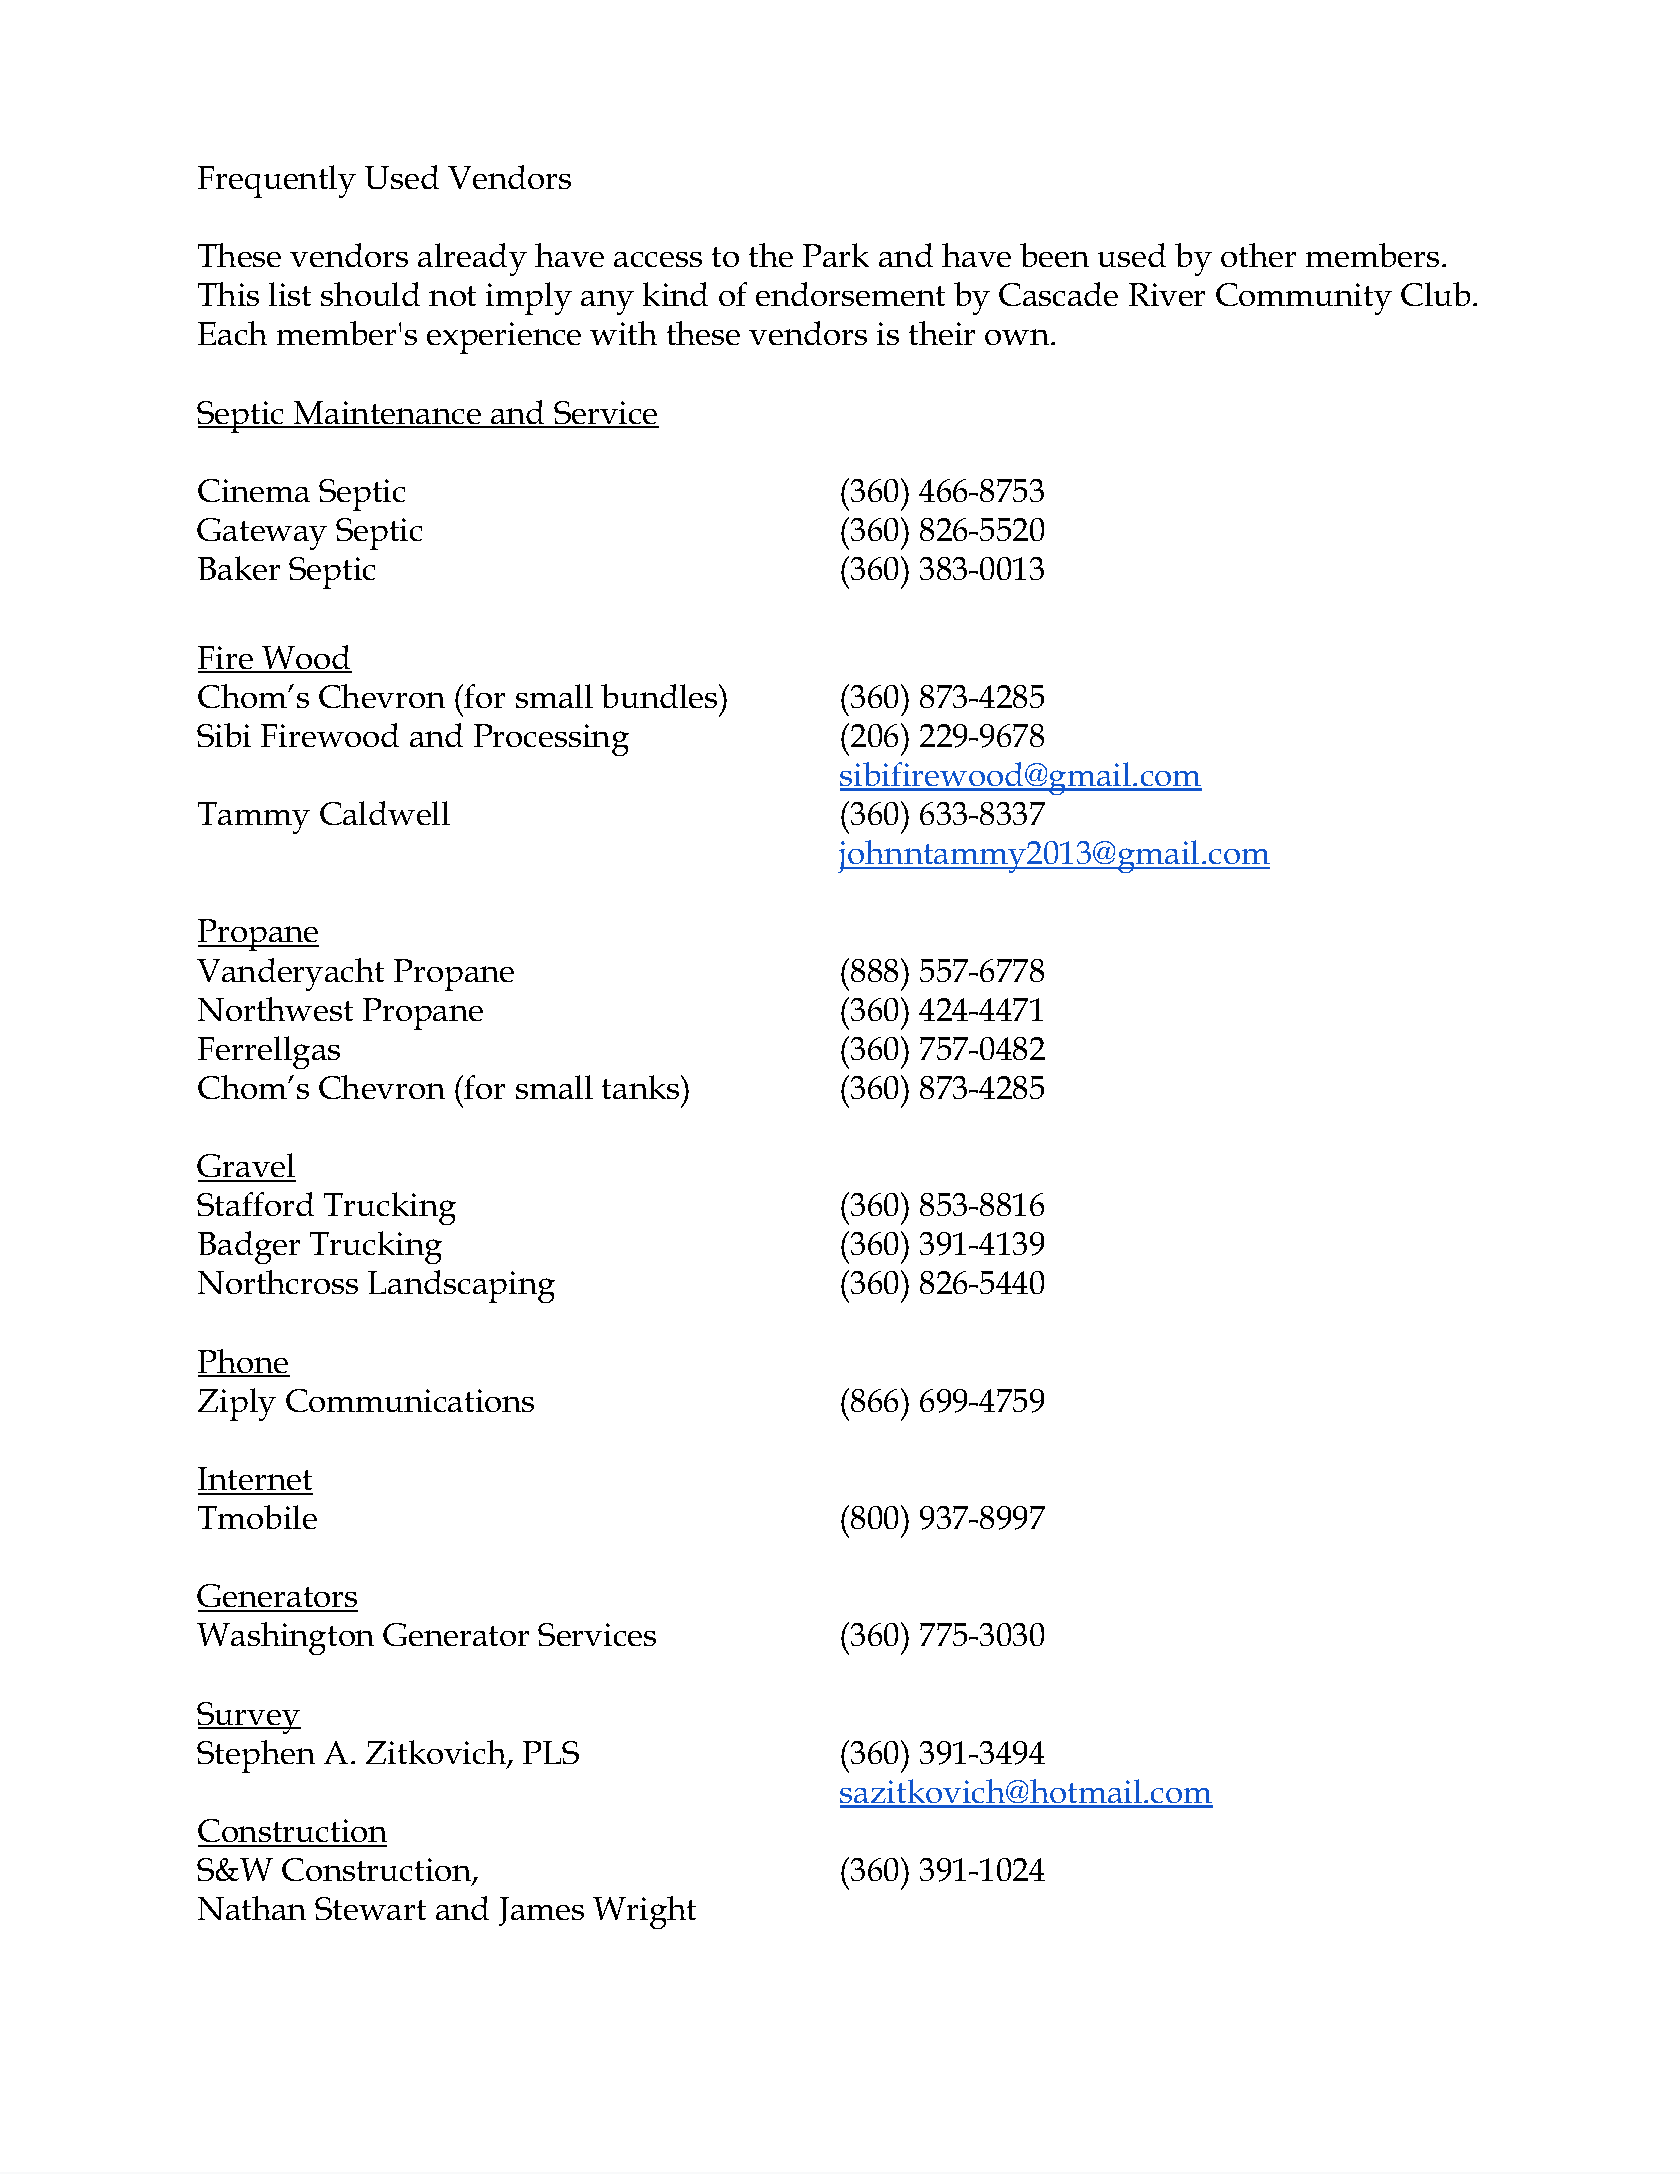  What do you see at coordinates (370, 1908) in the screenshot?
I see `Stewart` at bounding box center [370, 1908].
